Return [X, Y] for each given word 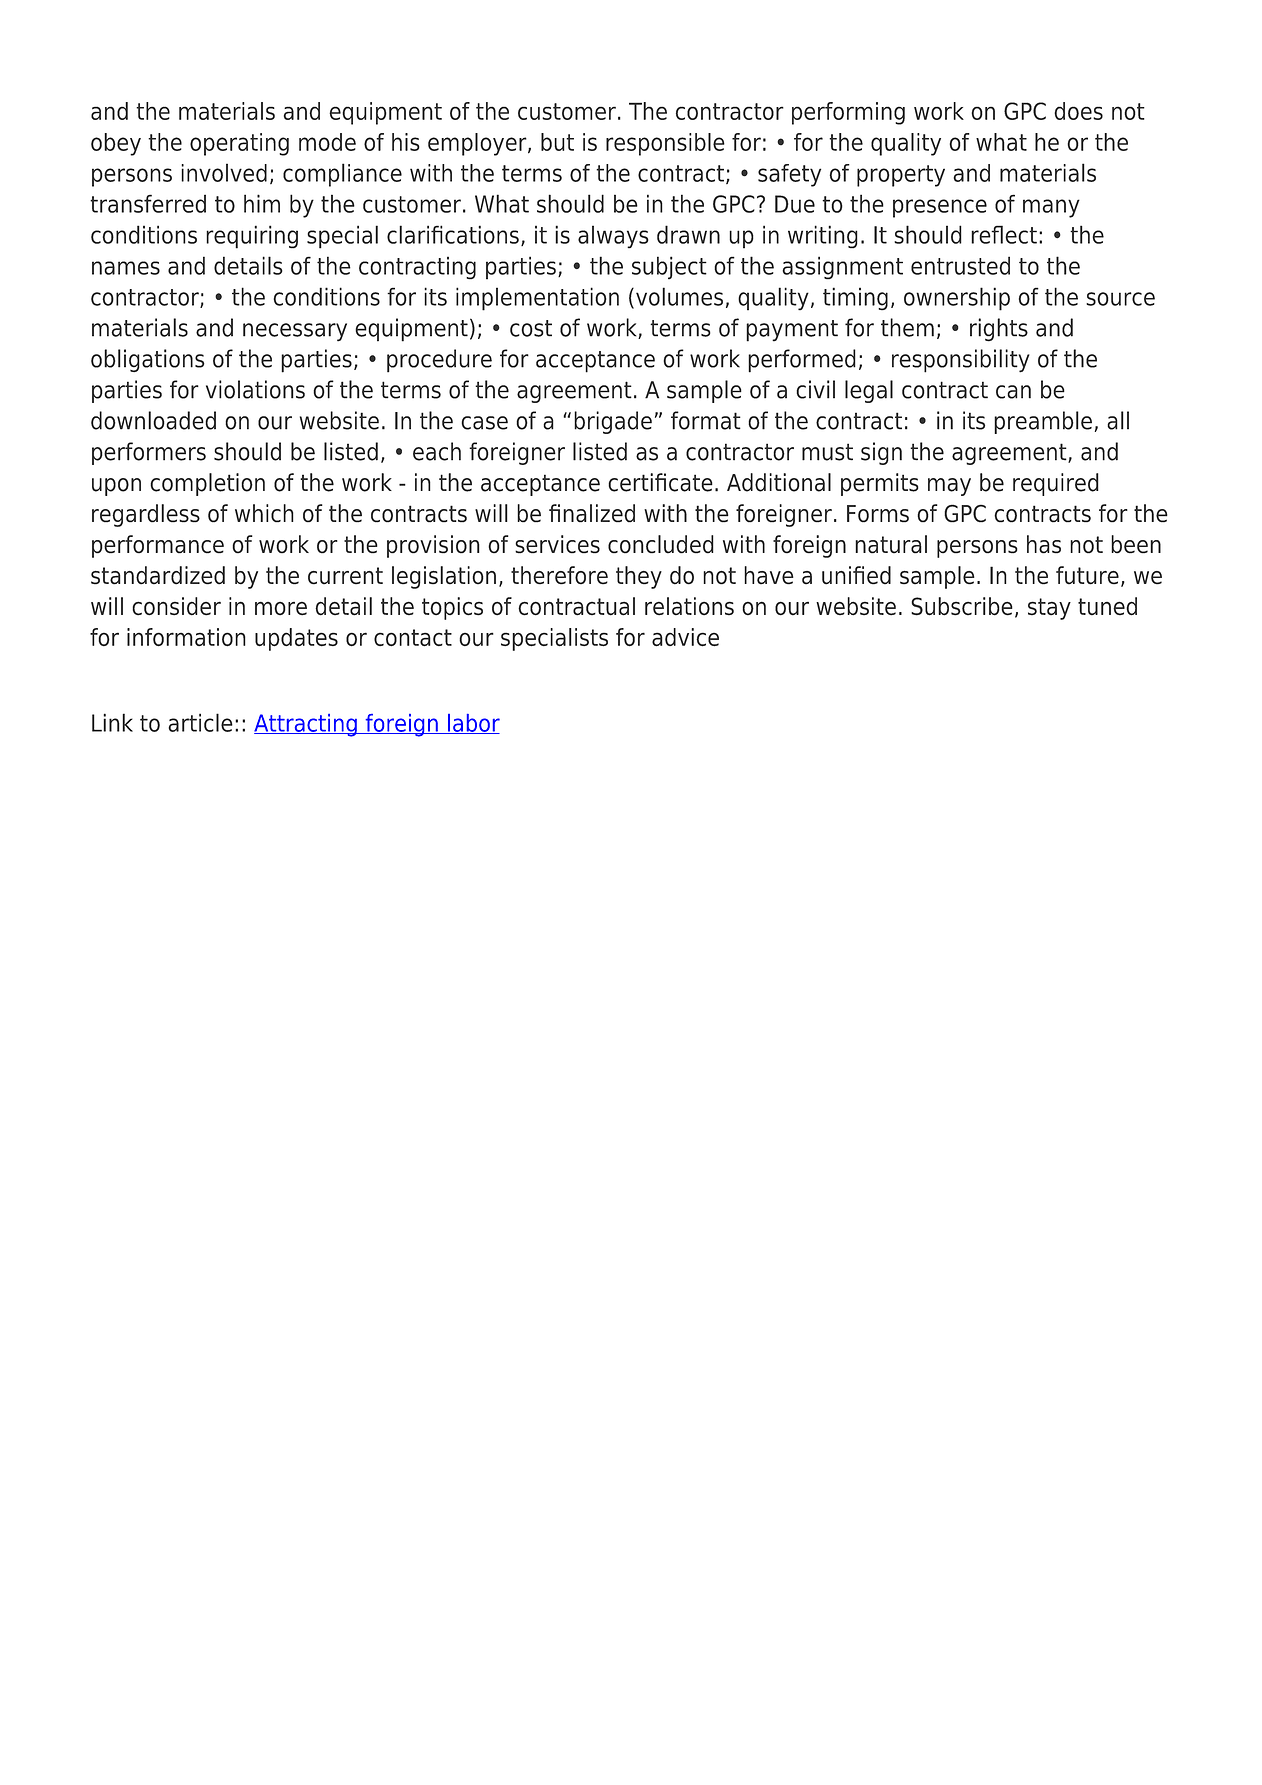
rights [999, 330]
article [200, 722]
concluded [661, 544]
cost [531, 328]
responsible [665, 144]
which [264, 513]
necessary [295, 332]
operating [239, 144]
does [1078, 111]
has [1044, 544]
